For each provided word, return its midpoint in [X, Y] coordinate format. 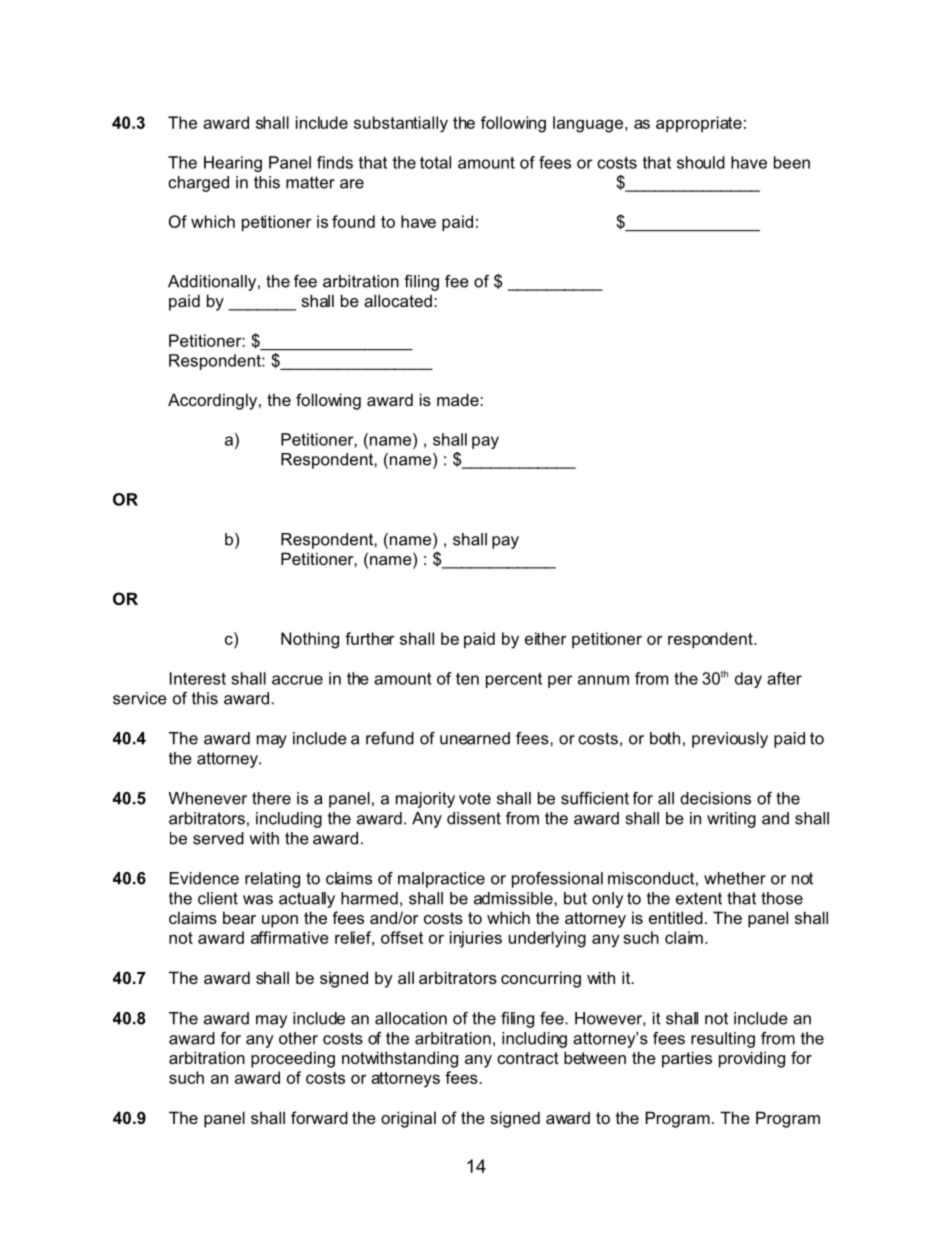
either [546, 638]
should [701, 162]
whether [735, 878]
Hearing [233, 164]
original [408, 1119]
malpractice [441, 880]
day [748, 680]
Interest [198, 678]
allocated [398, 300]
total [435, 162]
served [218, 838]
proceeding [293, 1059]
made [459, 399]
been [792, 162]
